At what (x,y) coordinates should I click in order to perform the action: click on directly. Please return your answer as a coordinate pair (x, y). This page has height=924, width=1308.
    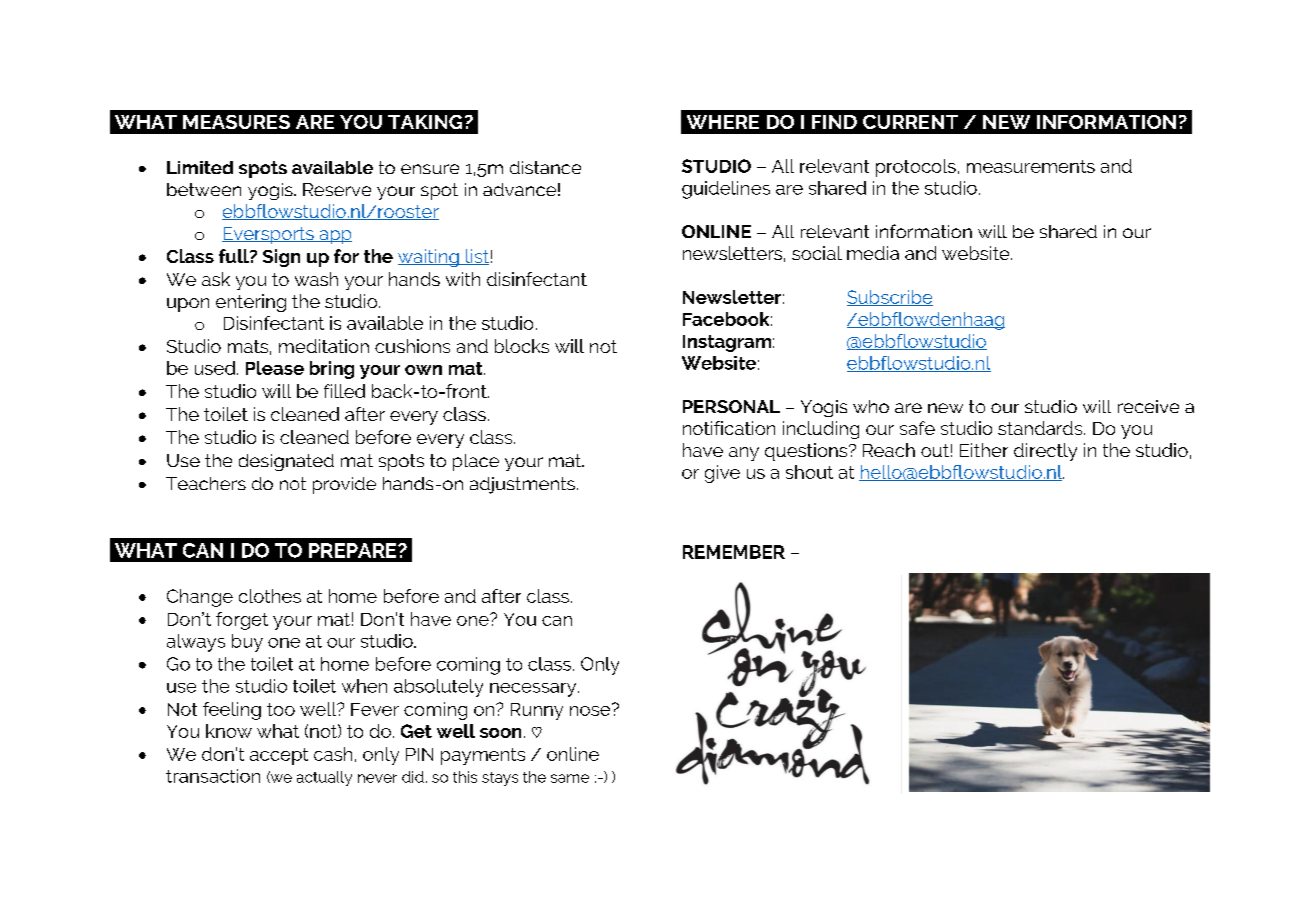
    Looking at the image, I should click on (1045, 452).
